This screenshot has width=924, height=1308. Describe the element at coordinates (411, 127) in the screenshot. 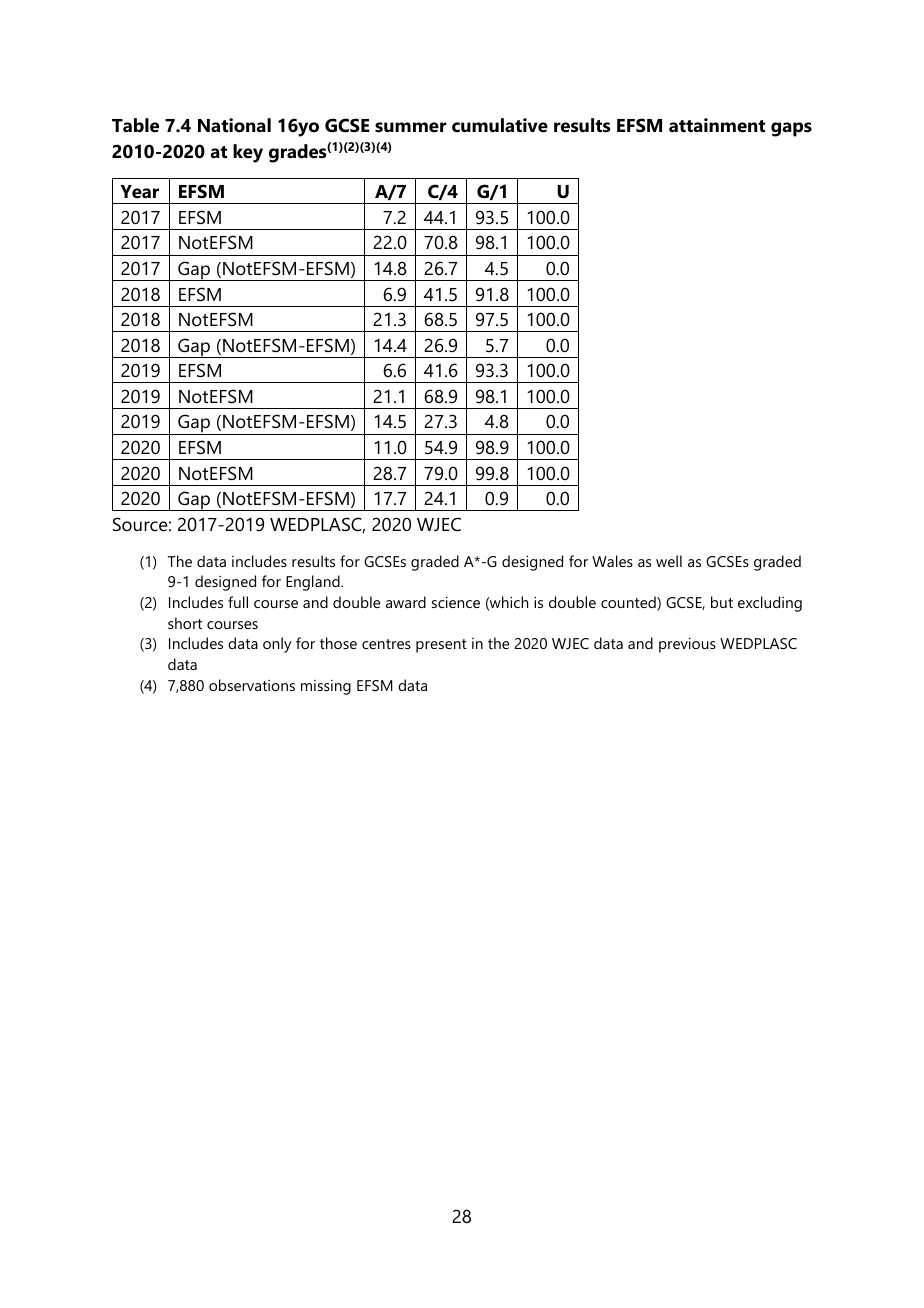

I see `summer` at that location.
